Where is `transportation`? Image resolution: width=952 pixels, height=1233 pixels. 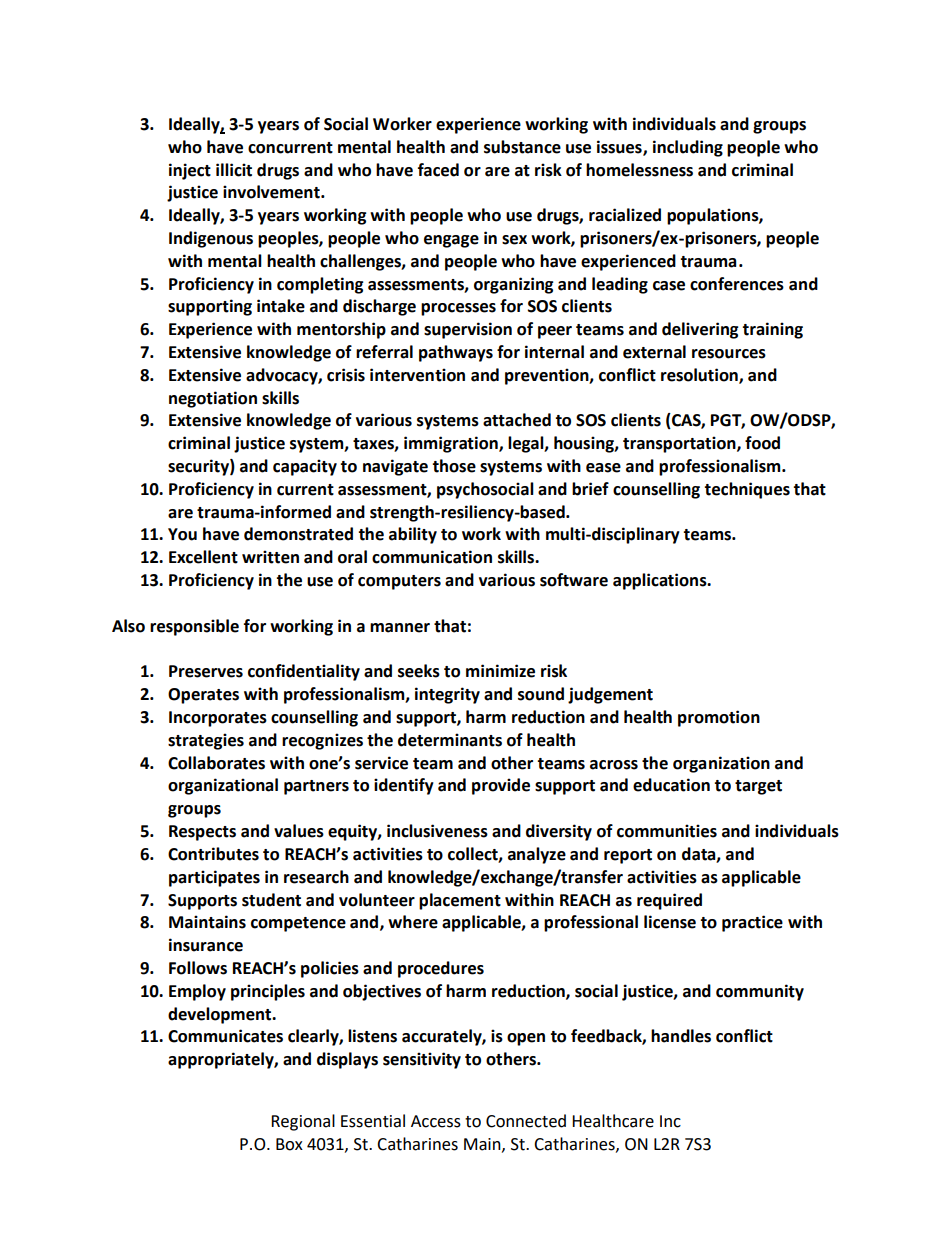 transportation is located at coordinates (680, 444).
